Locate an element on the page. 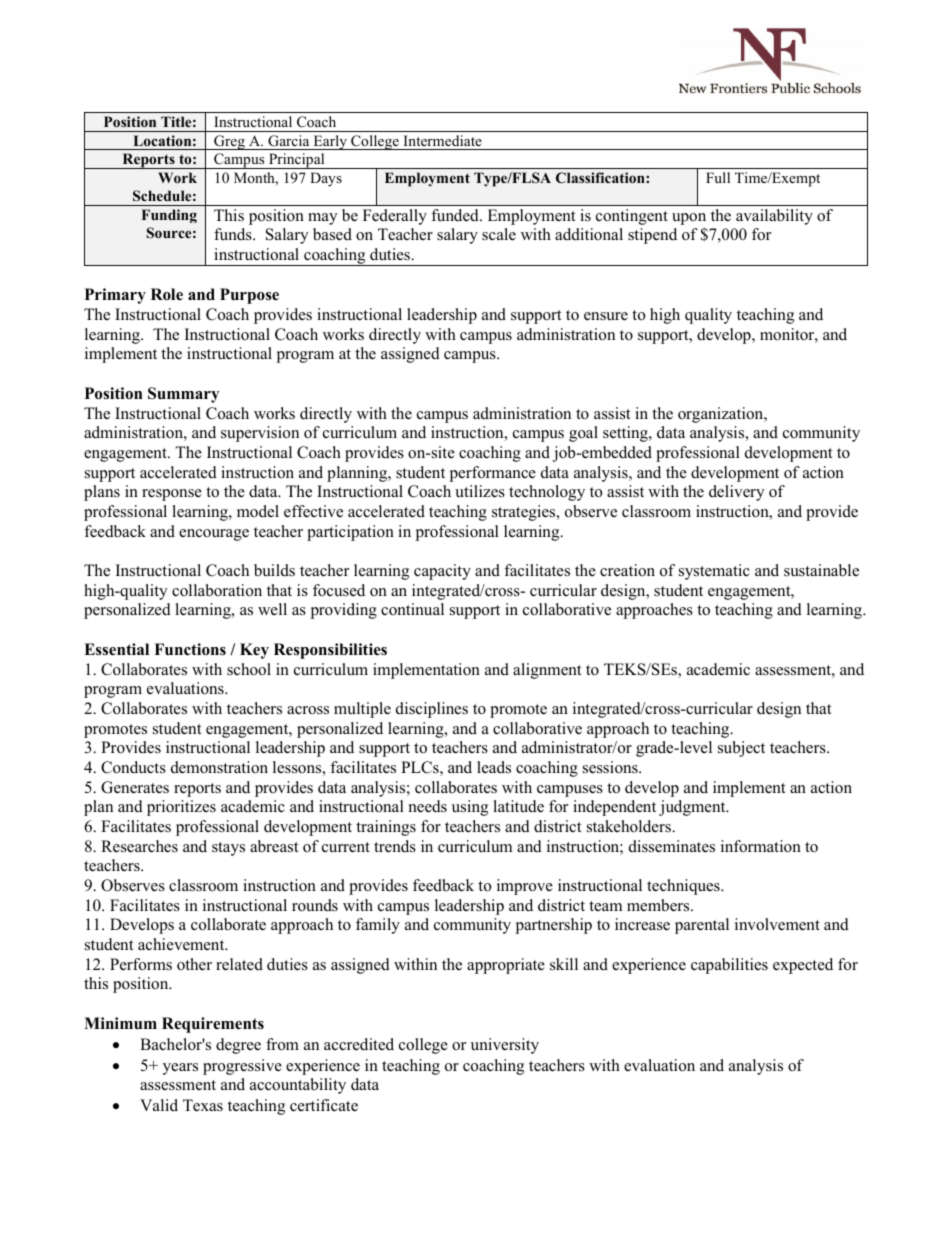  funded is located at coordinates (456, 215).
